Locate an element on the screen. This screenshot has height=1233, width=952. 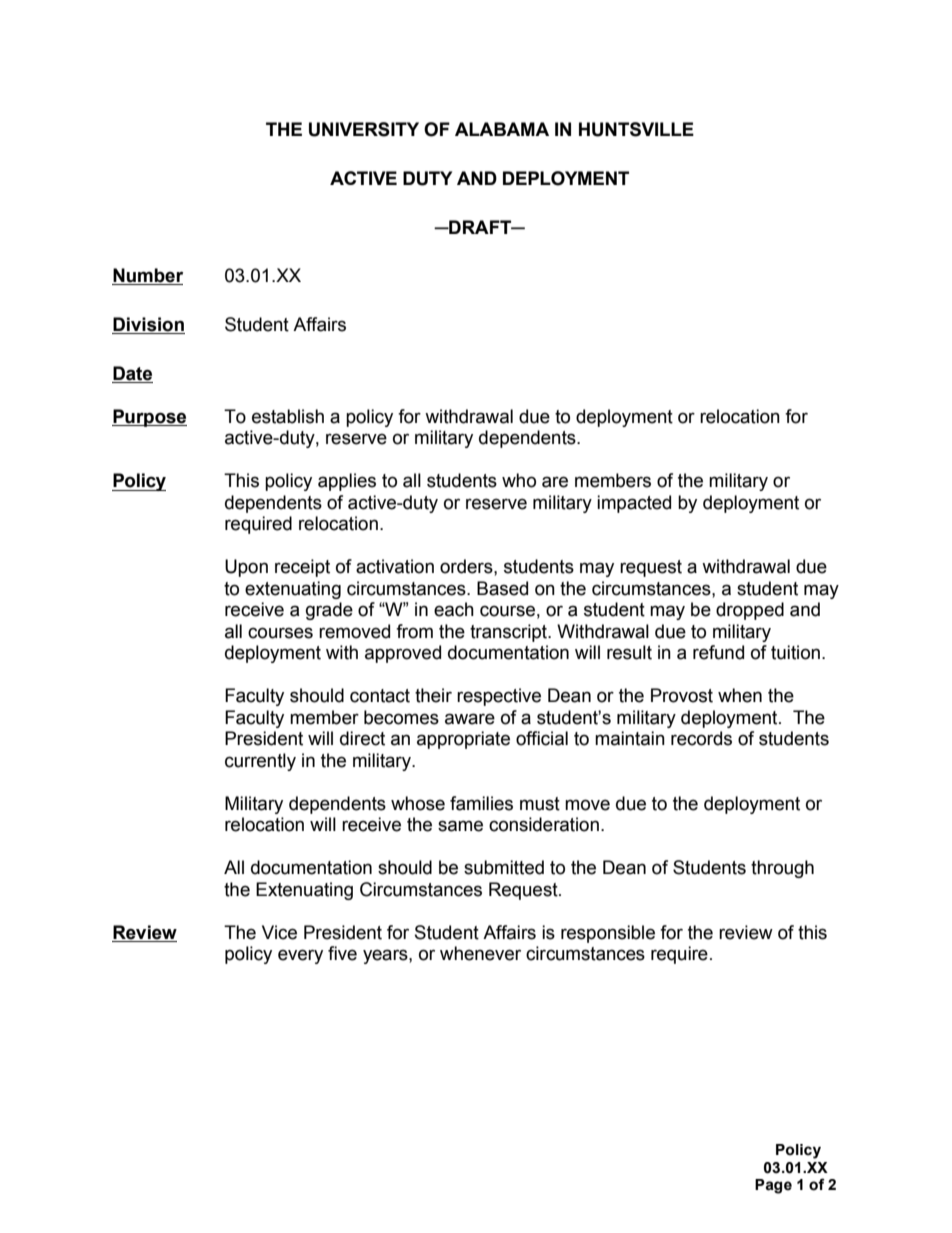
UNIVERSITY is located at coordinates (364, 129).
